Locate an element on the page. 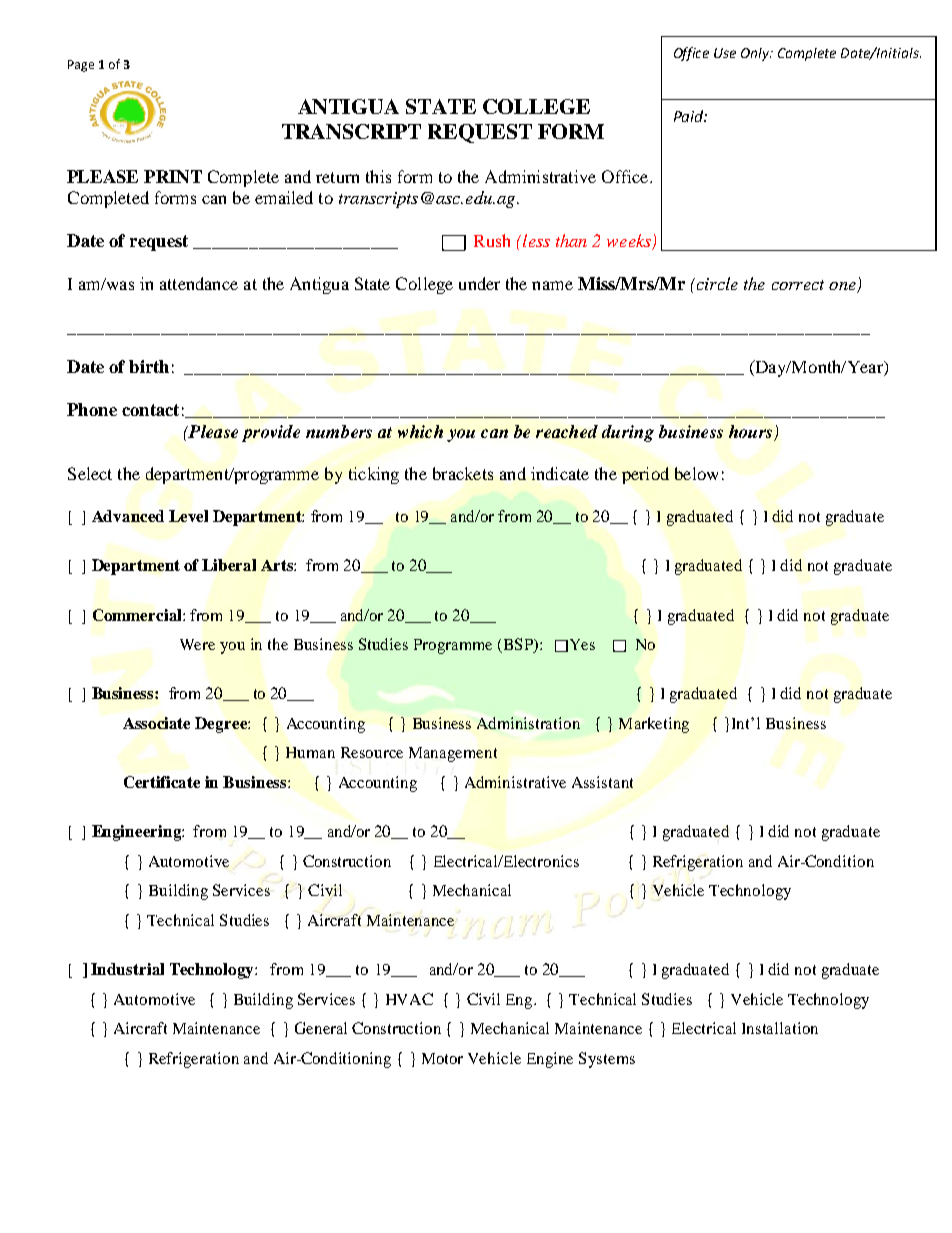  Industrial is located at coordinates (127, 969).
